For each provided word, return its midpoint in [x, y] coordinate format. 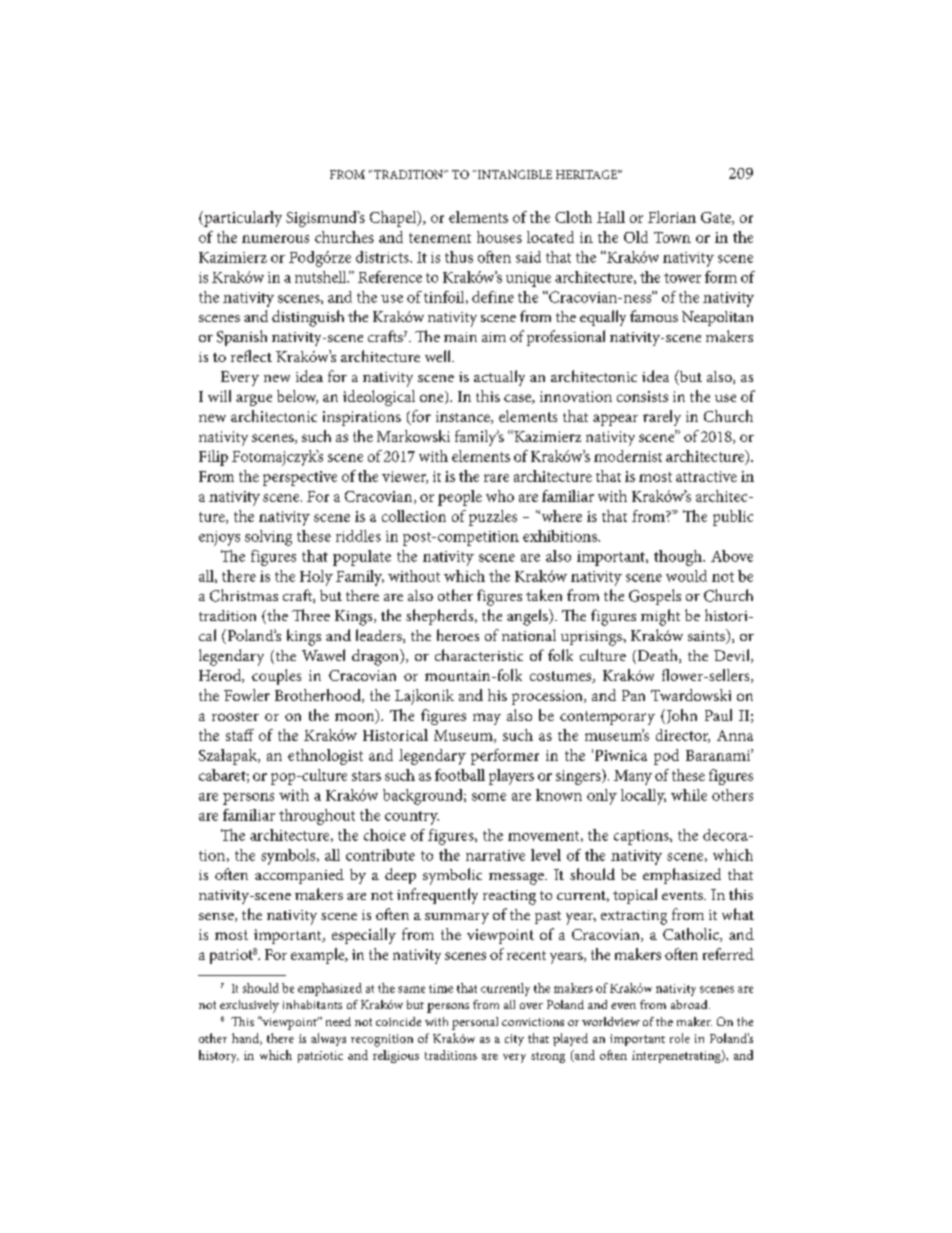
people [460, 498]
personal [475, 1023]
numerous [275, 239]
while [689, 795]
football [460, 775]
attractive [706, 476]
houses [499, 237]
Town [672, 237]
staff [240, 735]
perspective [300, 478]
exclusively [249, 1006]
